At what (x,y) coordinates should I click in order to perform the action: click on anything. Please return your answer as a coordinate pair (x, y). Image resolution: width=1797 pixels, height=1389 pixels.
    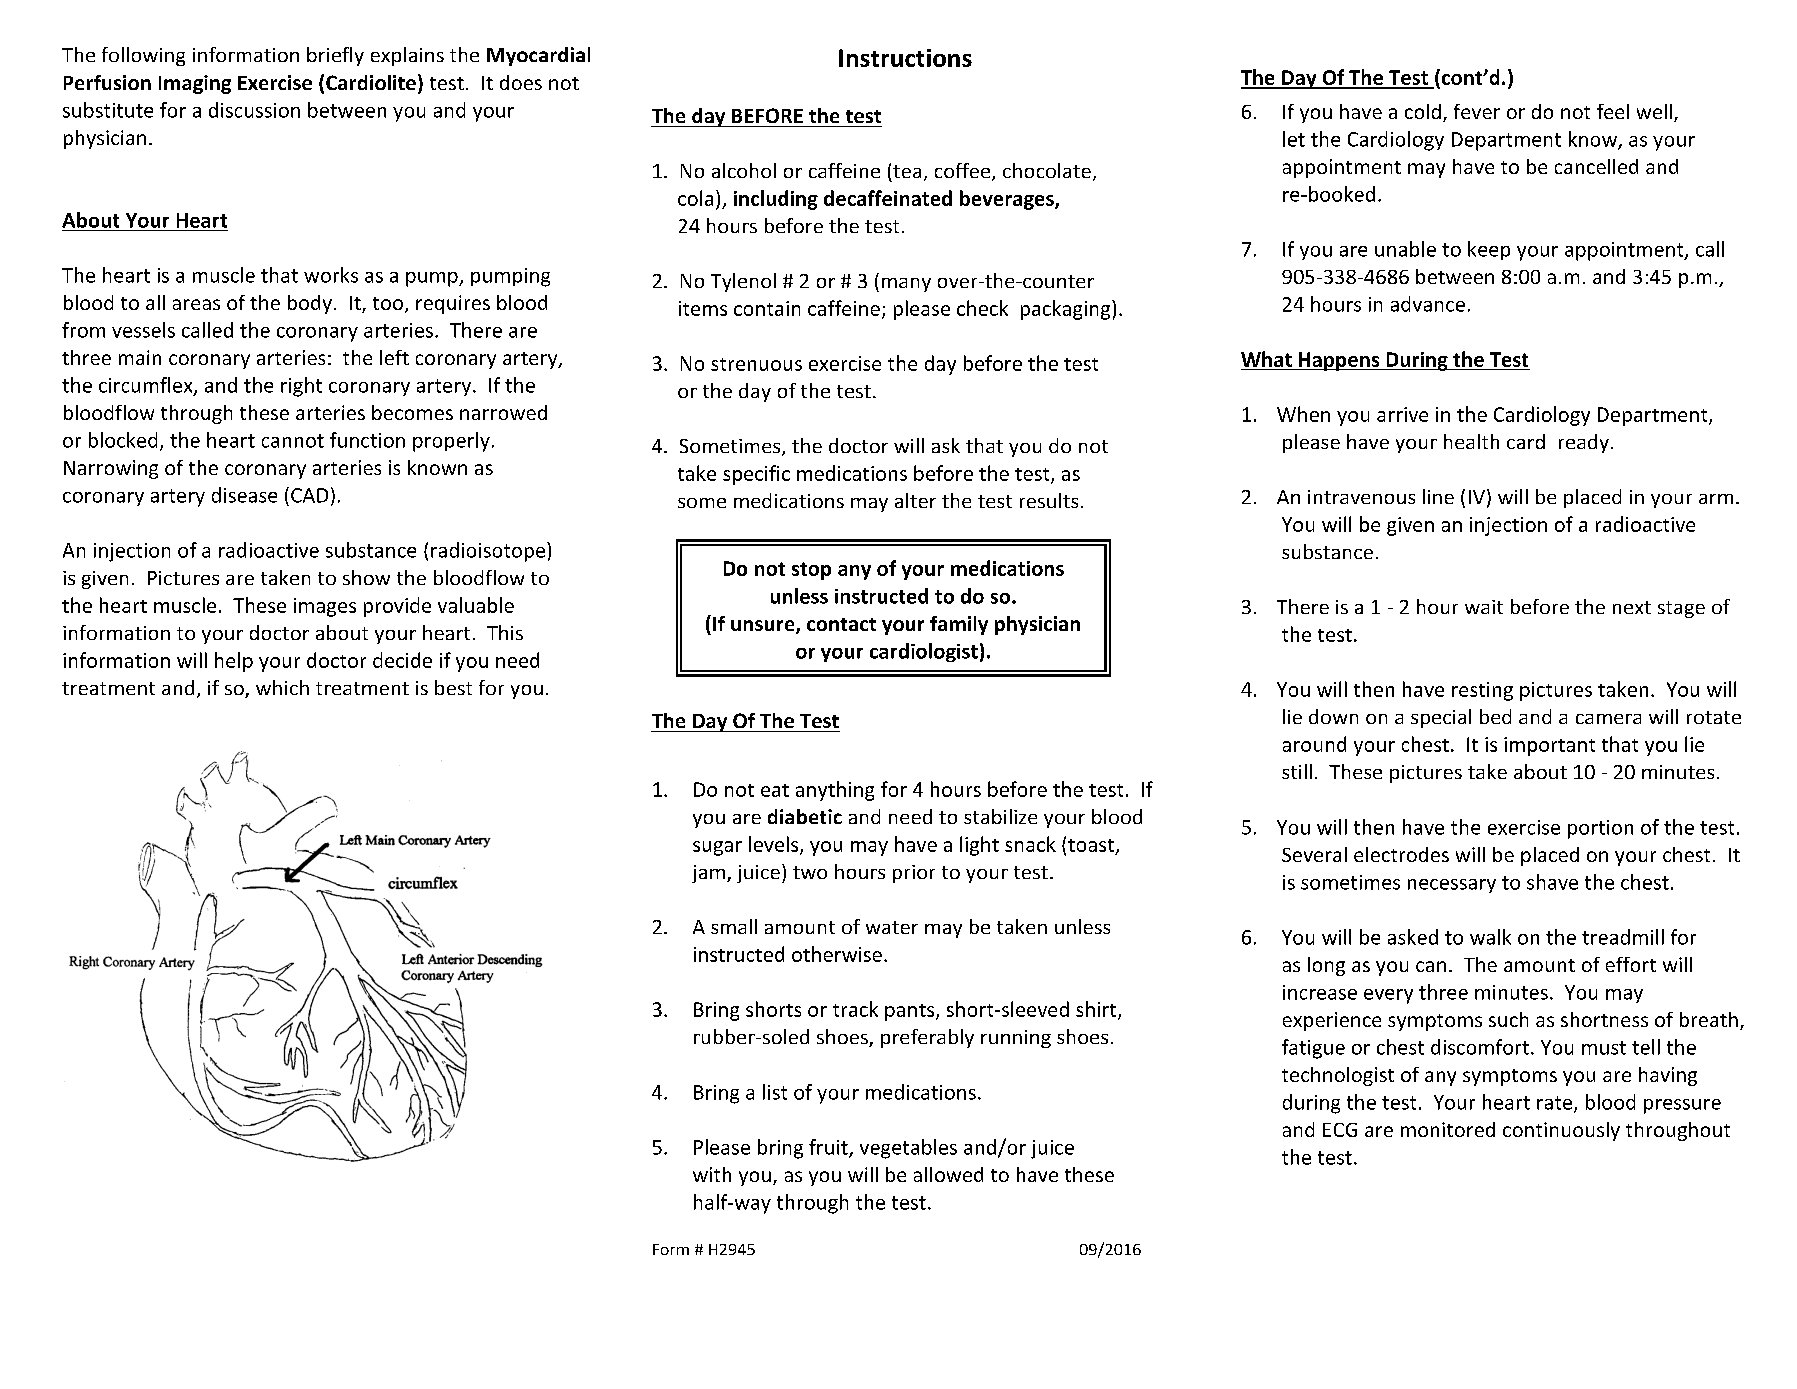
    Looking at the image, I should click on (835, 791).
